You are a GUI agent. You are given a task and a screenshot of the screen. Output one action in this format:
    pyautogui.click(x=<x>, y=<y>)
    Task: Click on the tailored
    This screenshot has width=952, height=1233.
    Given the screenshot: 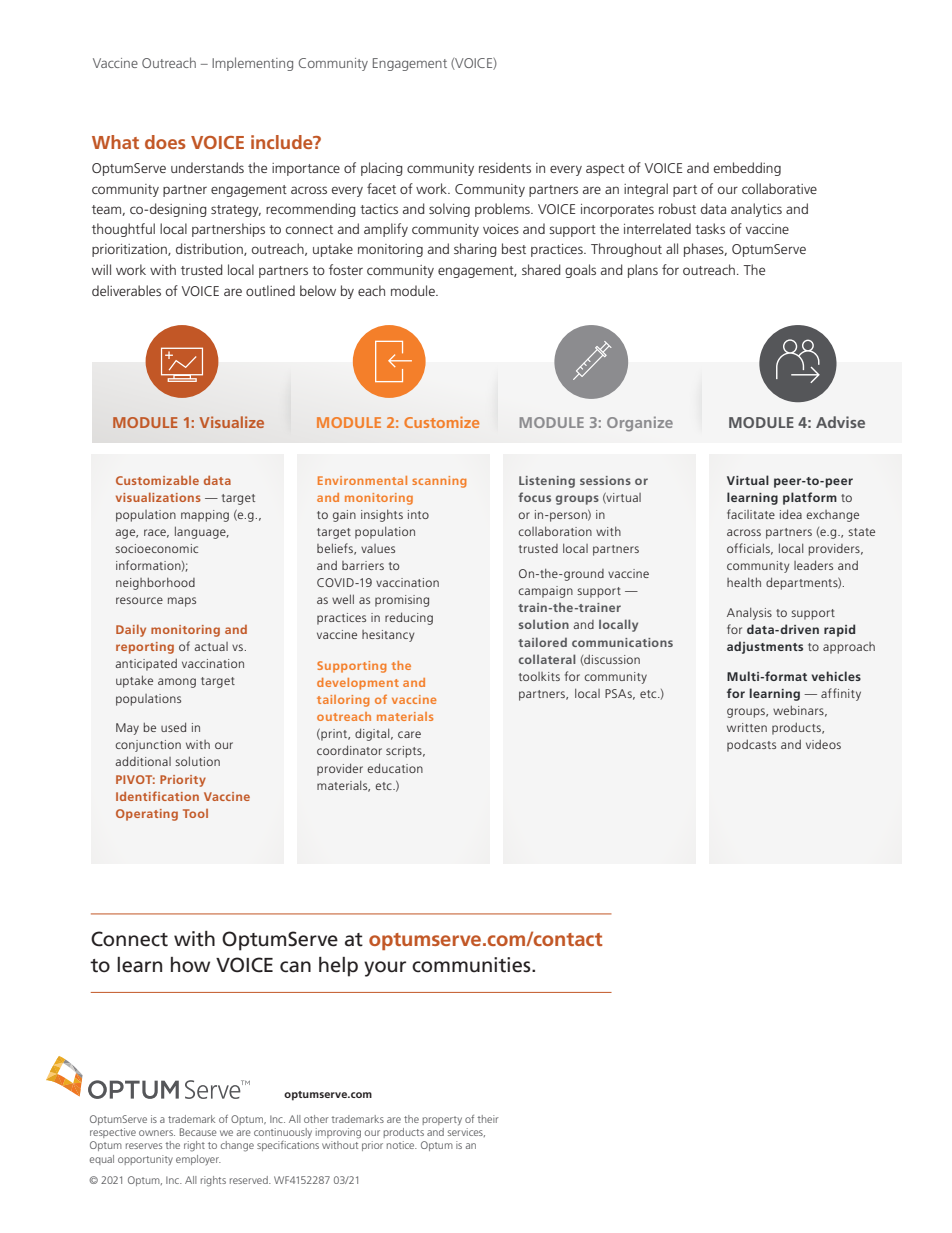 What is the action you would take?
    pyautogui.click(x=542, y=642)
